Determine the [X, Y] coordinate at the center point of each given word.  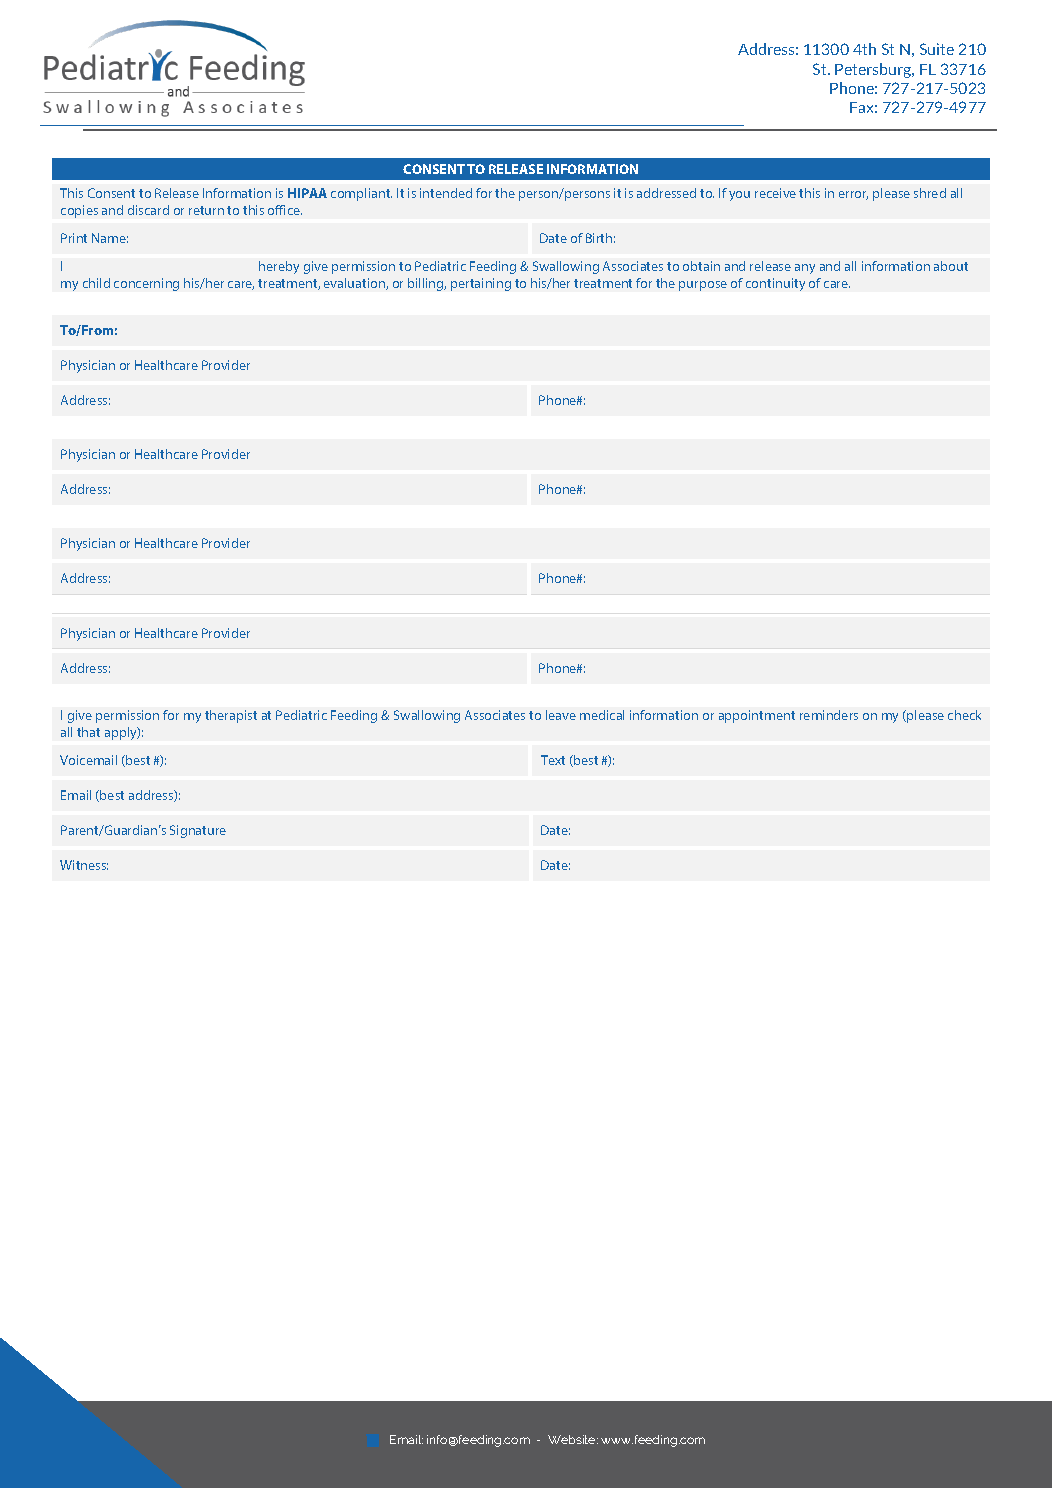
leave [561, 715]
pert [462, 285]
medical [602, 715]
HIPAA [307, 193]
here [272, 266]
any [805, 269]
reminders [829, 715]
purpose [703, 286]
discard [148, 210]
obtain [701, 266]
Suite [937, 49]
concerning [146, 284]
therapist [231, 716]
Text [553, 760]
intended [446, 193]
